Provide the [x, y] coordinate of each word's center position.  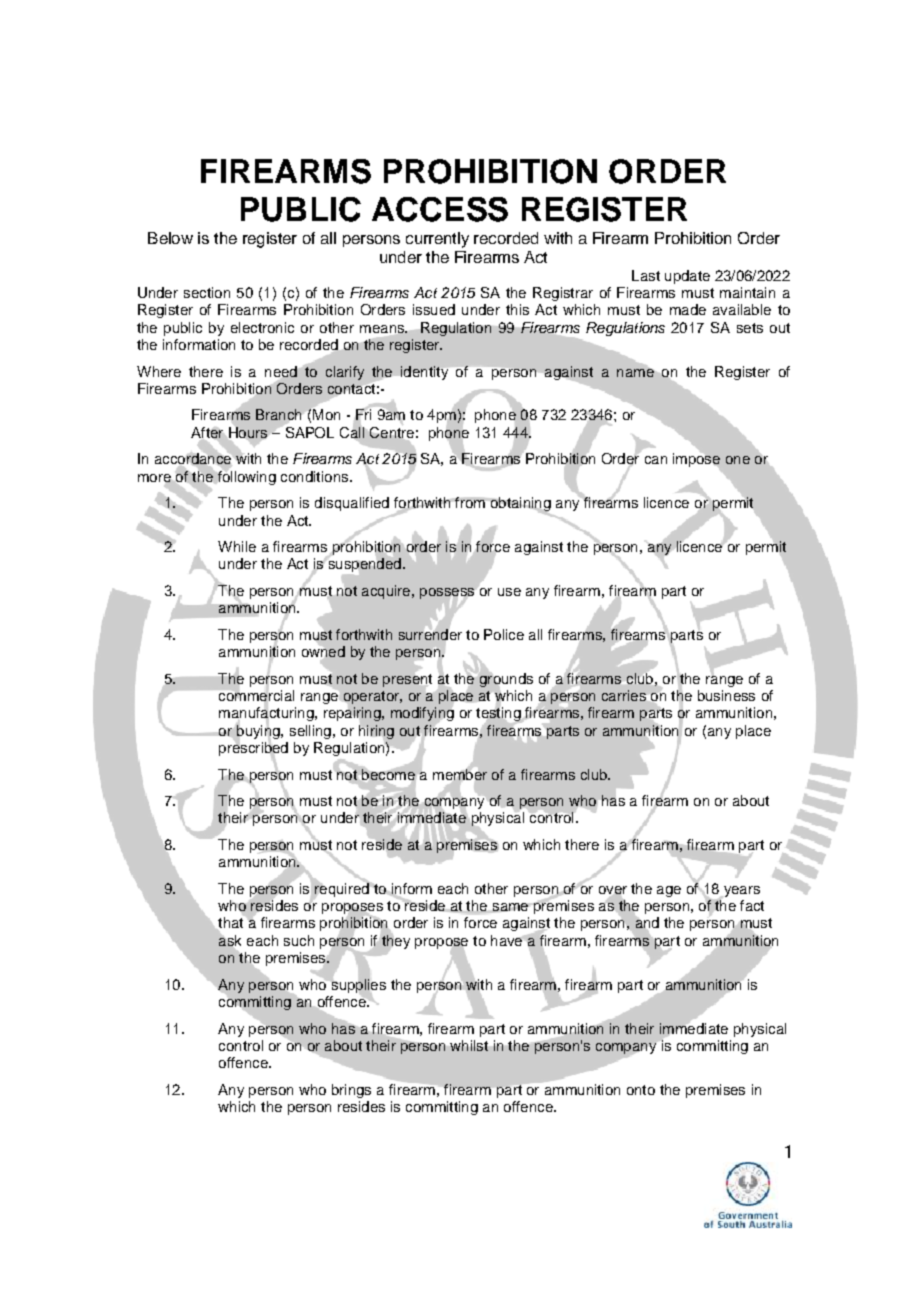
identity [424, 373]
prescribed [253, 749]
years [740, 892]
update [687, 277]
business [726, 695]
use [509, 592]
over [613, 891]
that [231, 923]
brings [351, 1091]
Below [170, 238]
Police [504, 634]
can [656, 460]
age [669, 891]
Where [159, 371]
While [237, 546]
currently [437, 240]
